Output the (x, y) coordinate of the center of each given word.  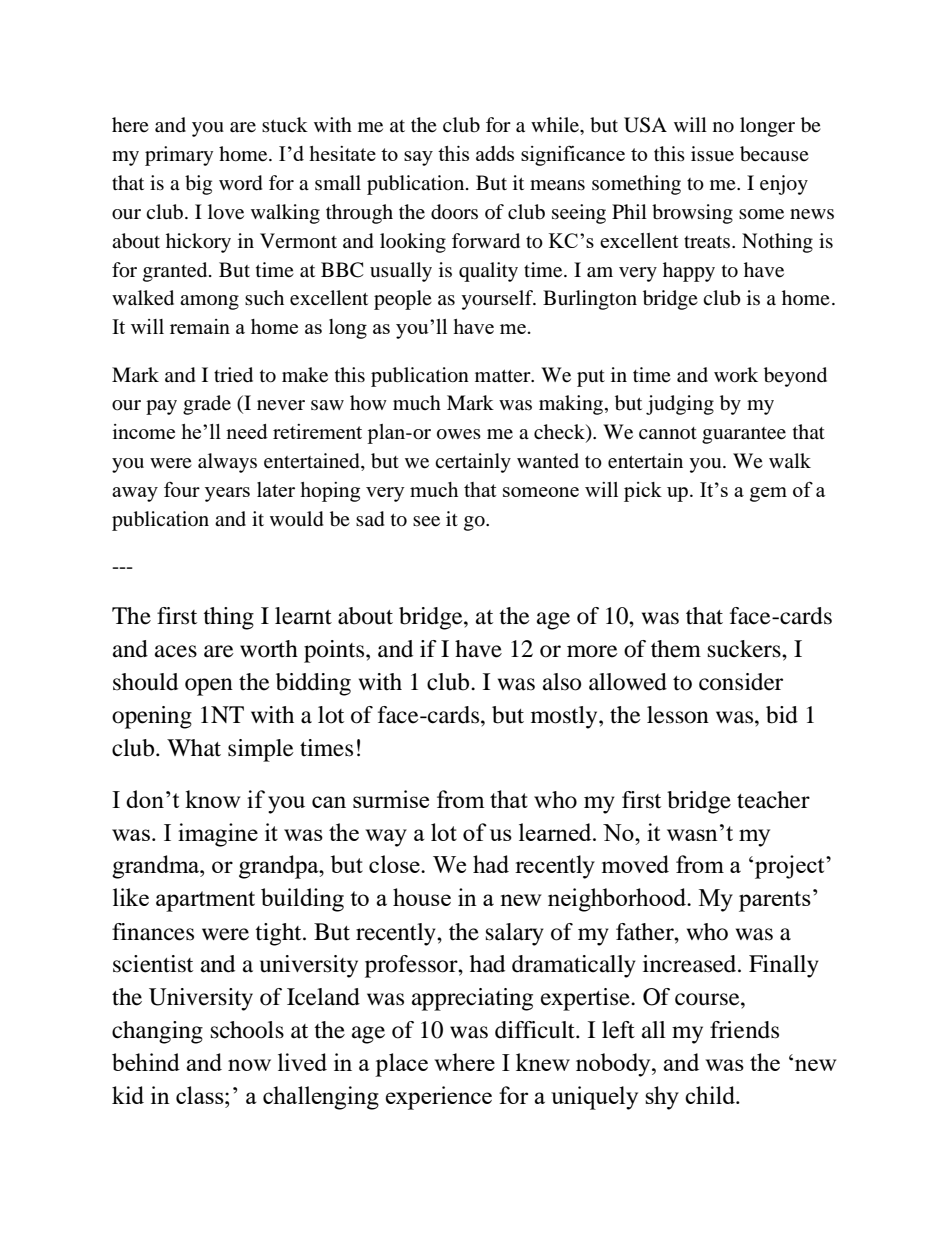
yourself (498, 300)
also (562, 682)
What (194, 748)
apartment (205, 901)
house (422, 897)
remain (200, 326)
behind (146, 1062)
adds (495, 153)
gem (768, 494)
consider (741, 682)
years (227, 494)
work (736, 375)
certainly (473, 463)
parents (775, 901)
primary (179, 156)
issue (712, 154)
